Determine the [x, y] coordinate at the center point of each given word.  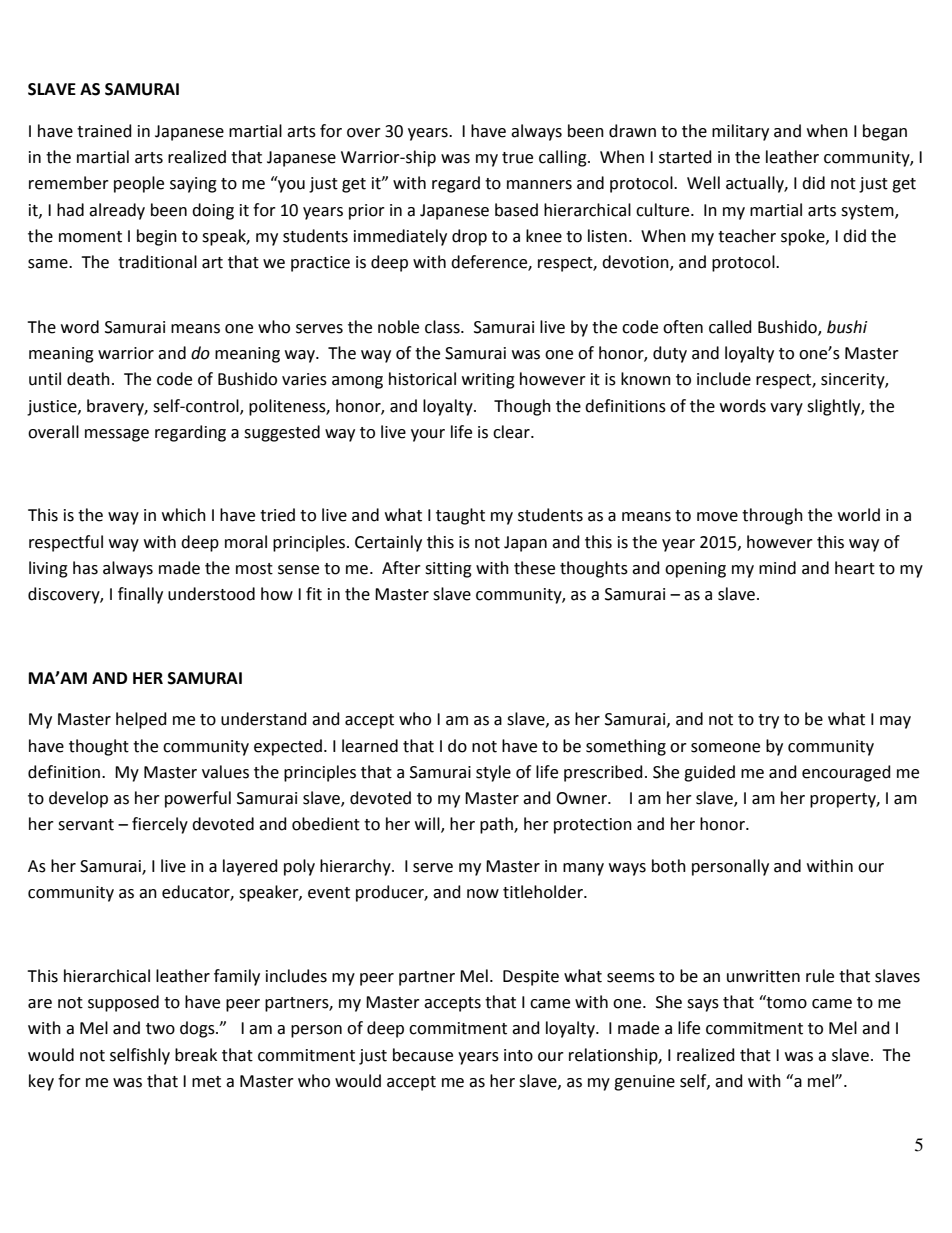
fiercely [160, 825]
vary [786, 409]
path [497, 825]
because [423, 1055]
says [703, 1005]
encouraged [846, 773]
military [740, 132]
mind [777, 568]
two [160, 1029]
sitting [448, 570]
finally [140, 595]
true [517, 158]
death [88, 379]
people [139, 184]
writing [488, 381]
